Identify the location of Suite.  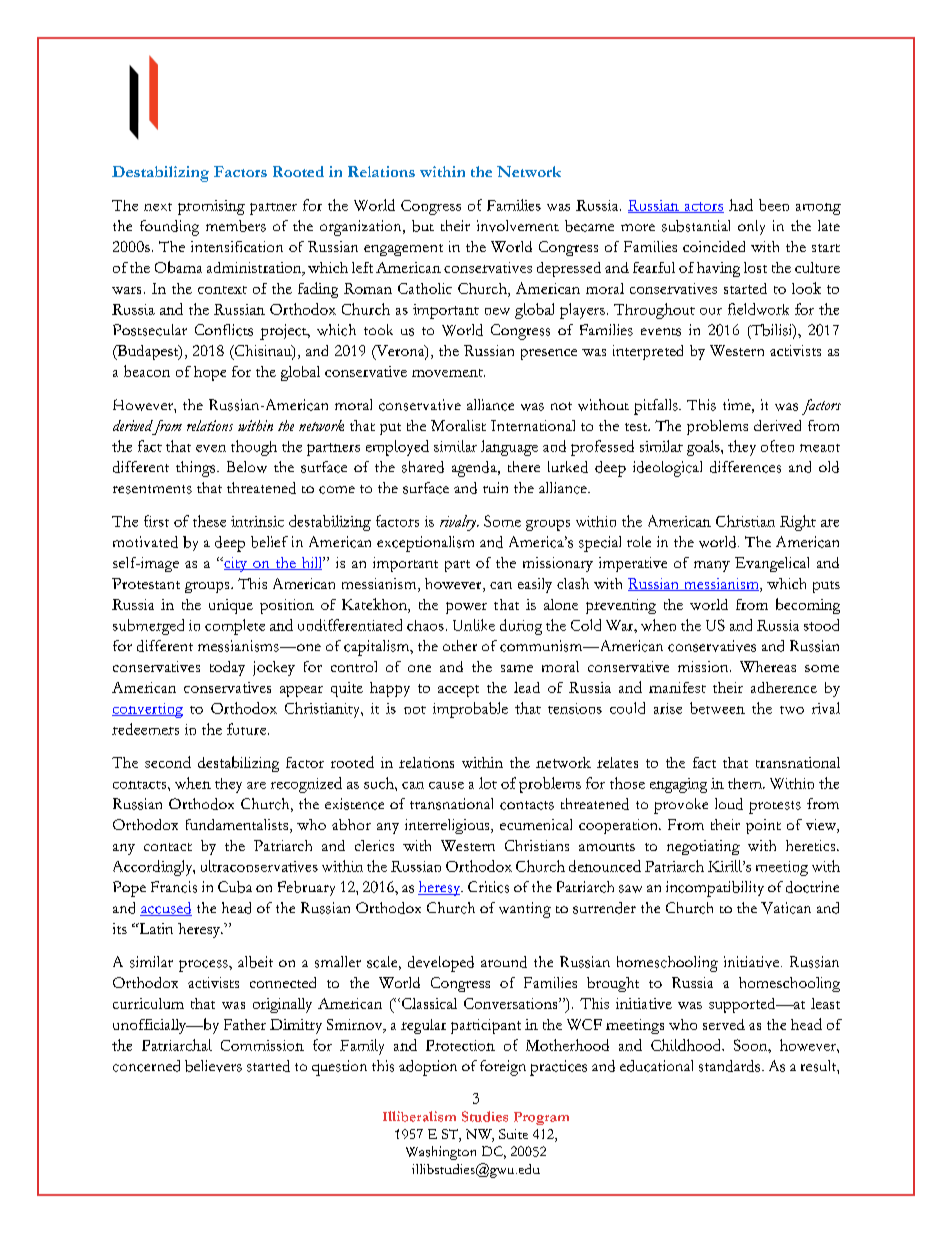
(513, 1134).
